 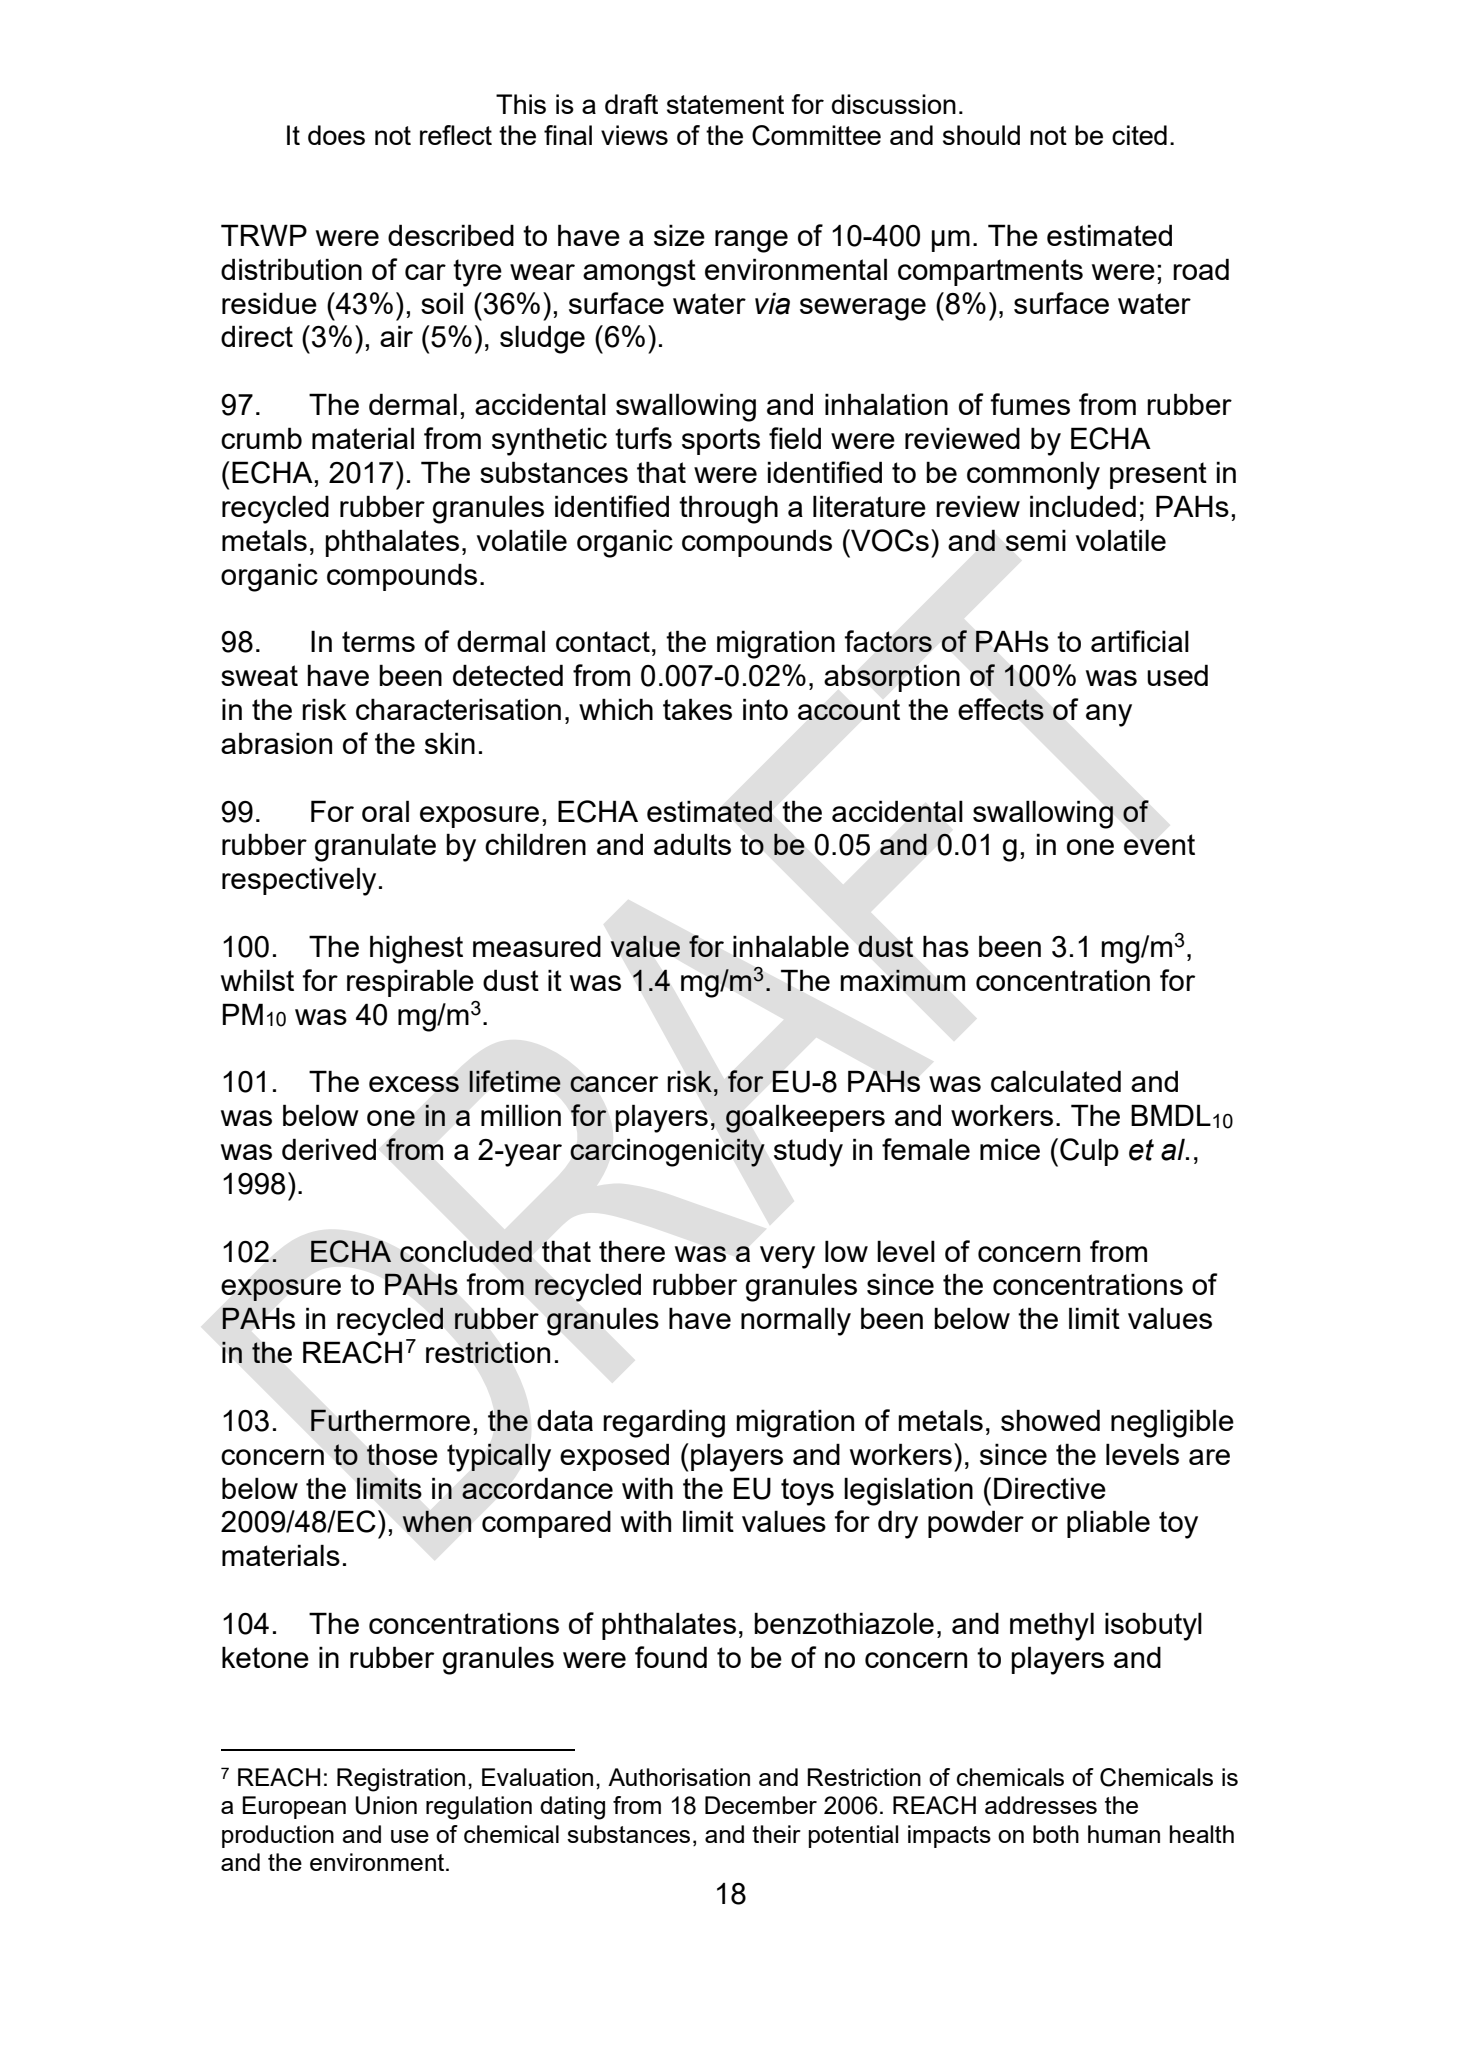 What do you see at coordinates (805, 1118) in the document?
I see `goalkeepers` at bounding box center [805, 1118].
